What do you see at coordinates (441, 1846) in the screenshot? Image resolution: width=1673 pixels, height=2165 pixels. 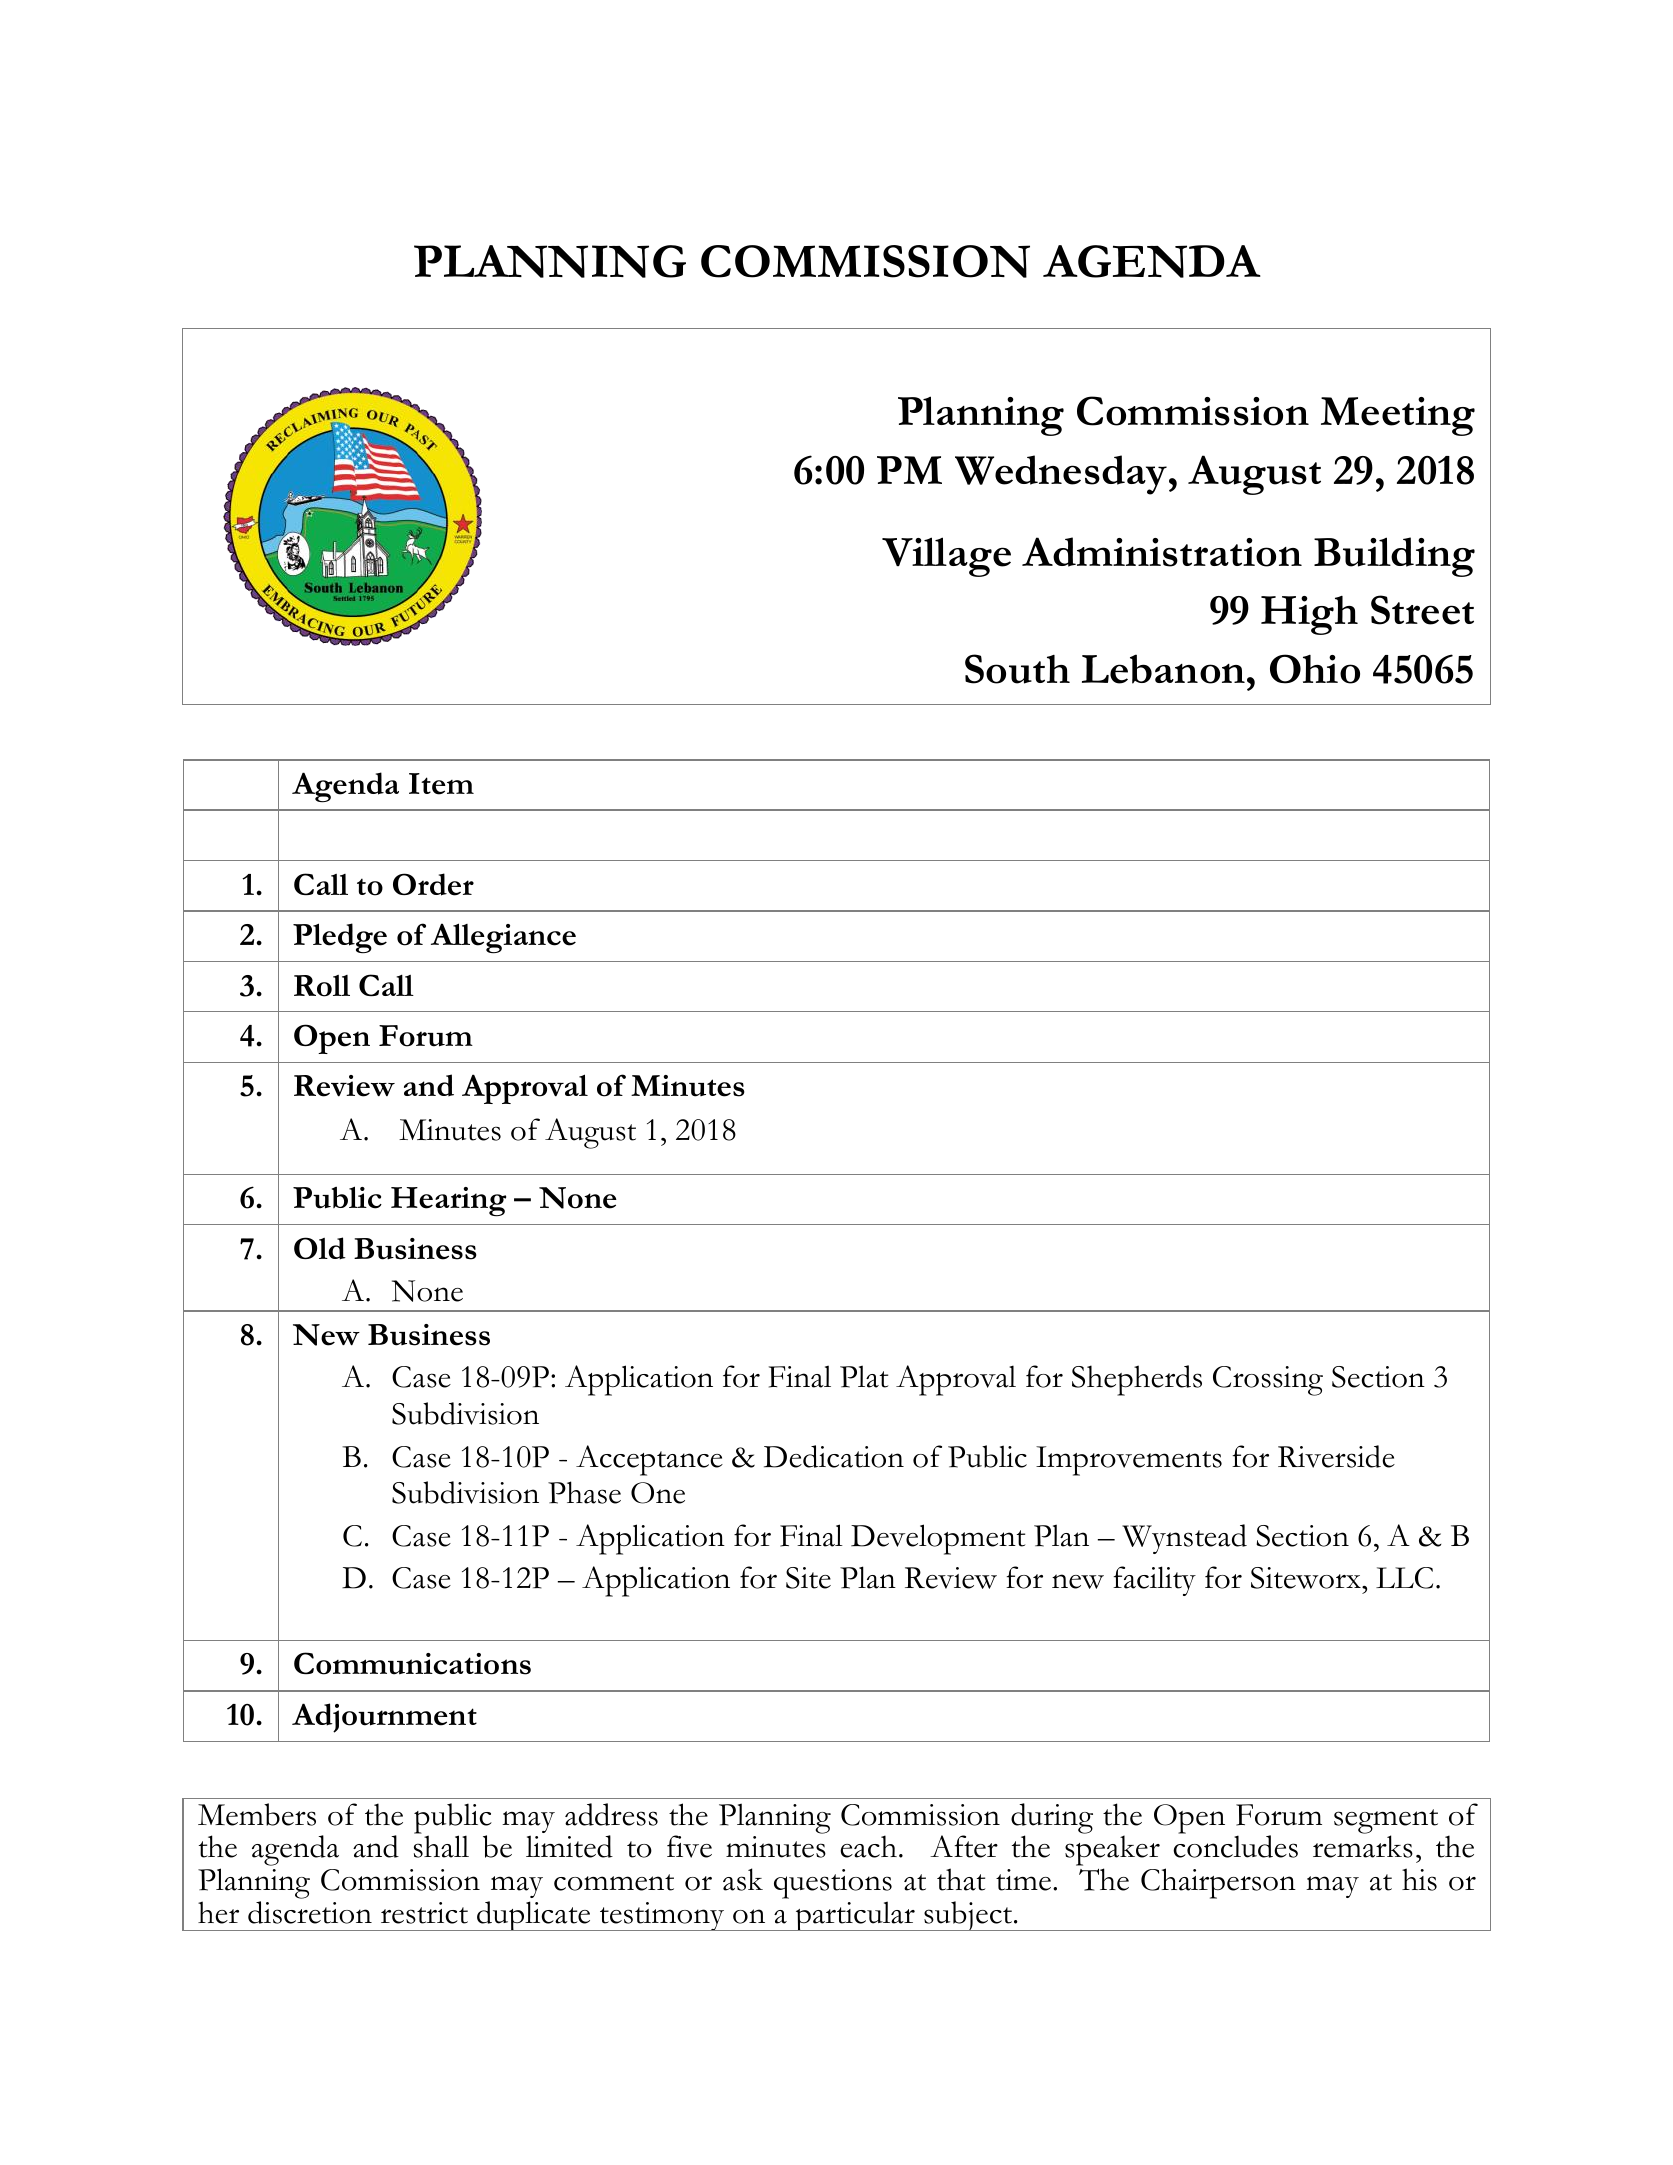 I see `shall` at bounding box center [441, 1846].
